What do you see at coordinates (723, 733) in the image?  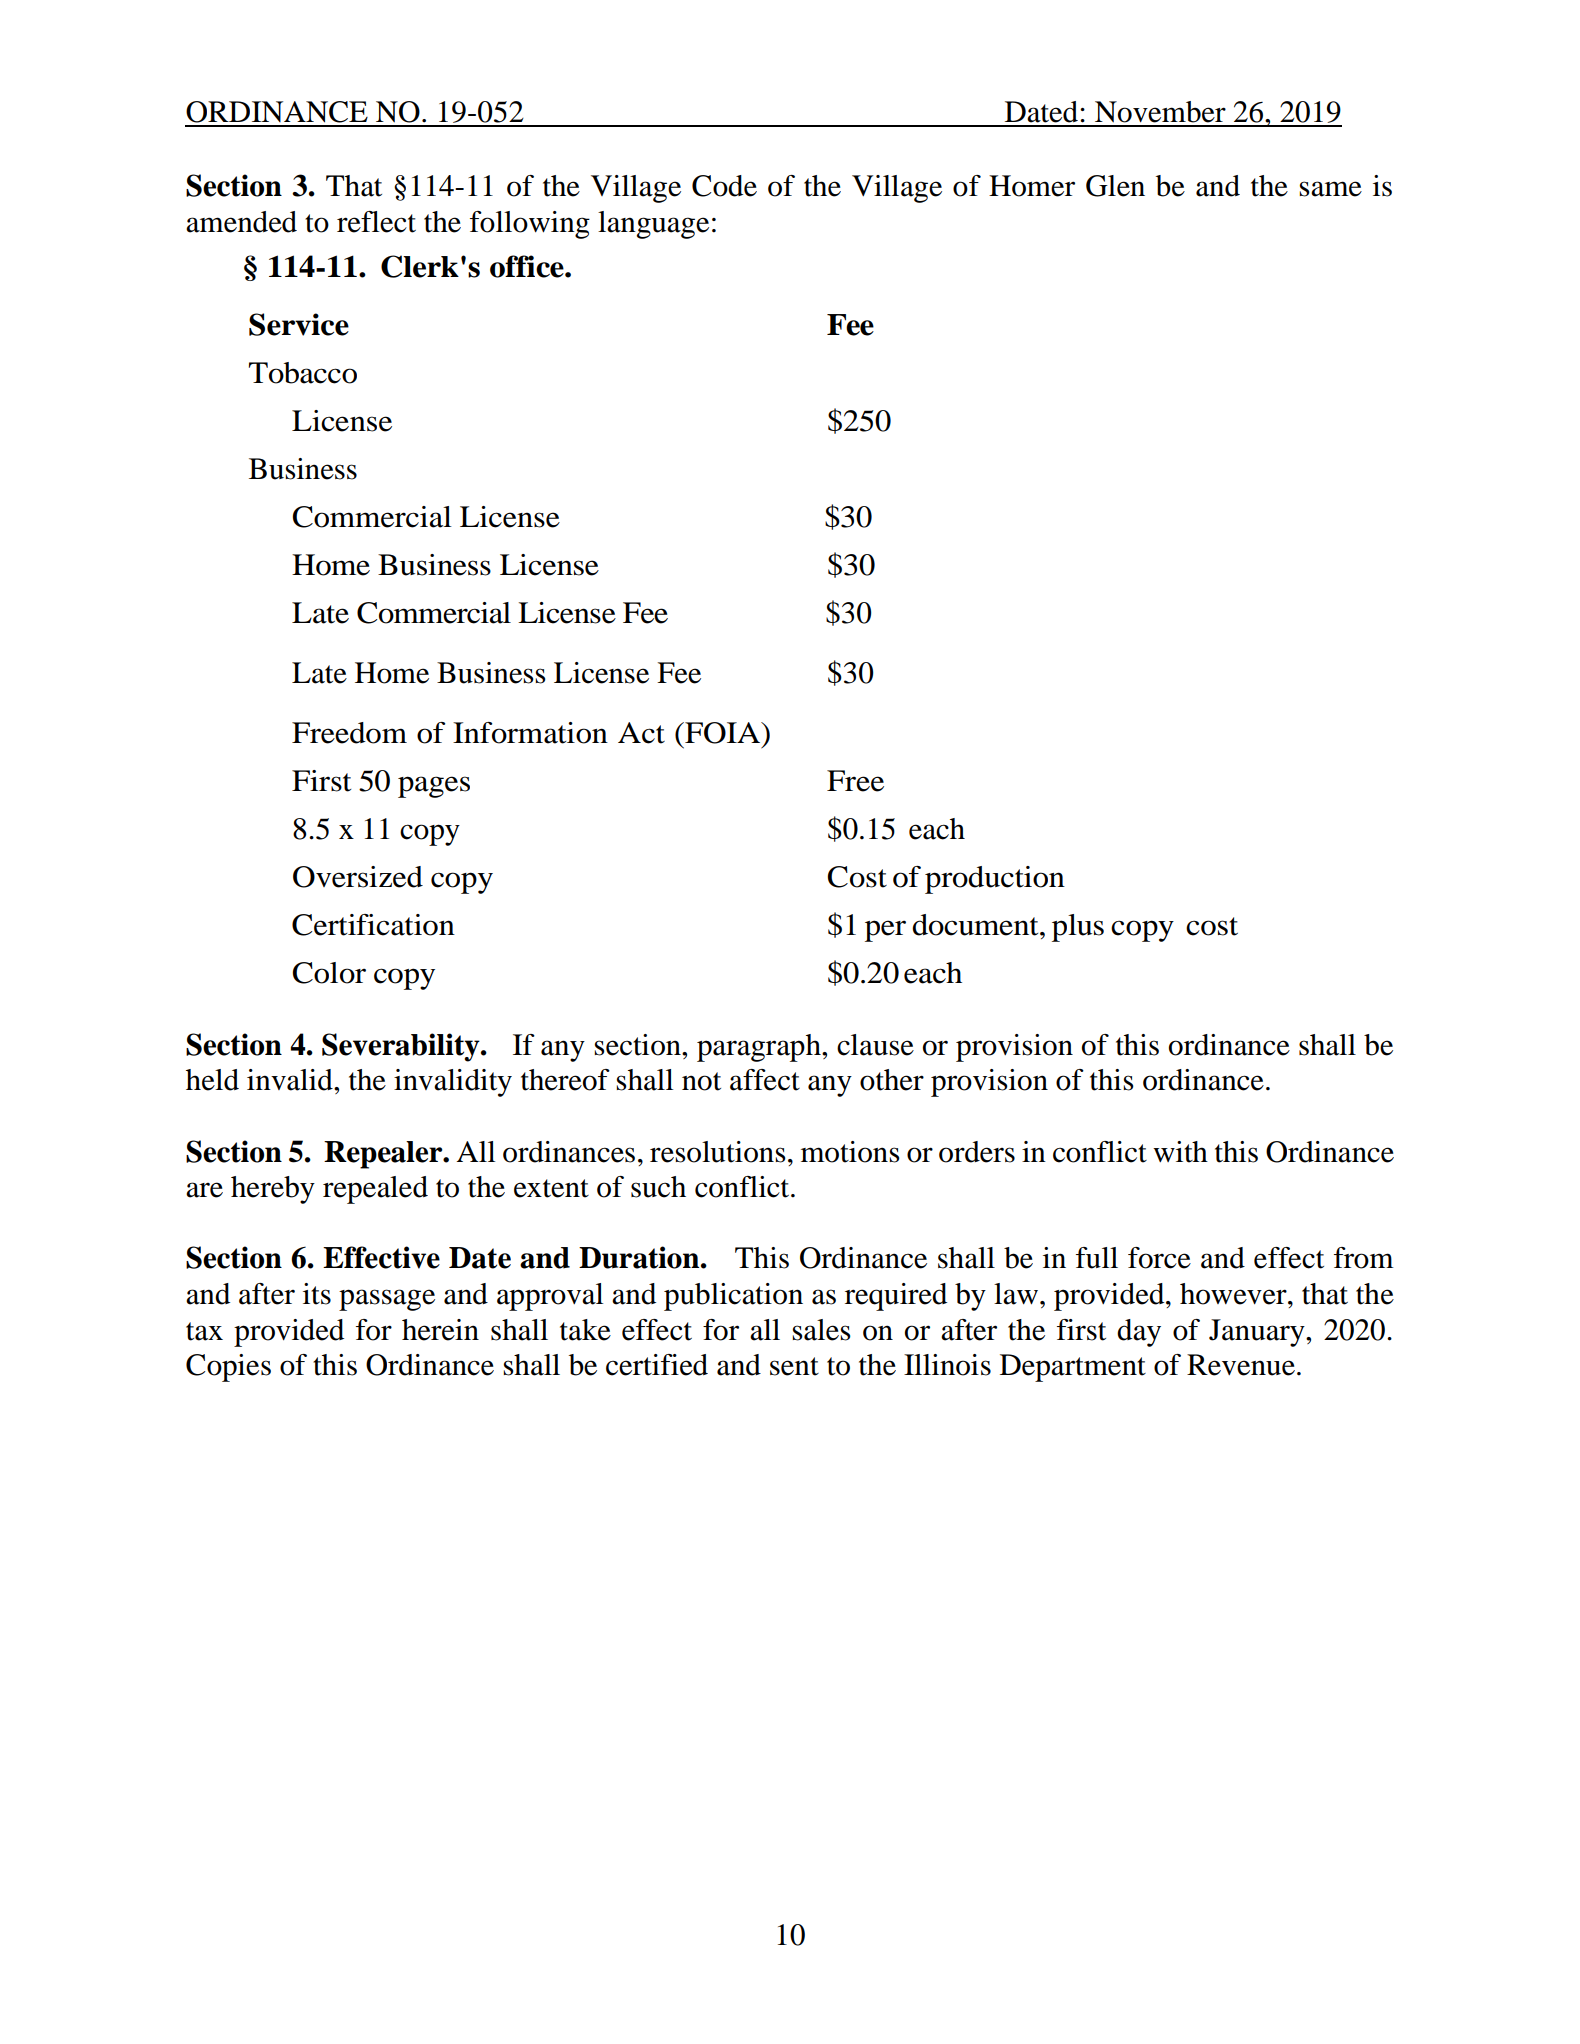 I see `FOIA` at bounding box center [723, 733].
